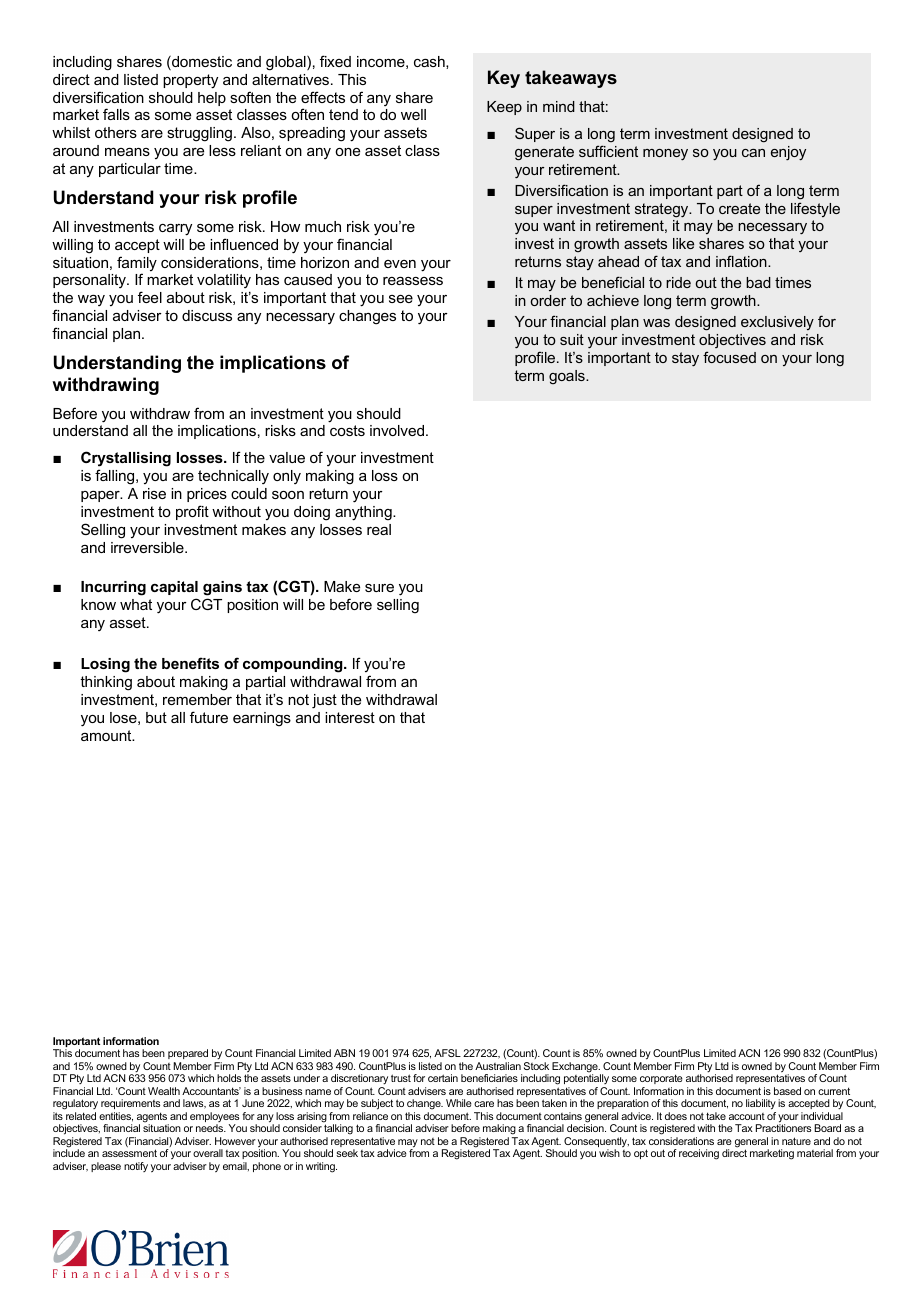 This image has height=1308, width=924. I want to click on assessment, so click(129, 1153).
